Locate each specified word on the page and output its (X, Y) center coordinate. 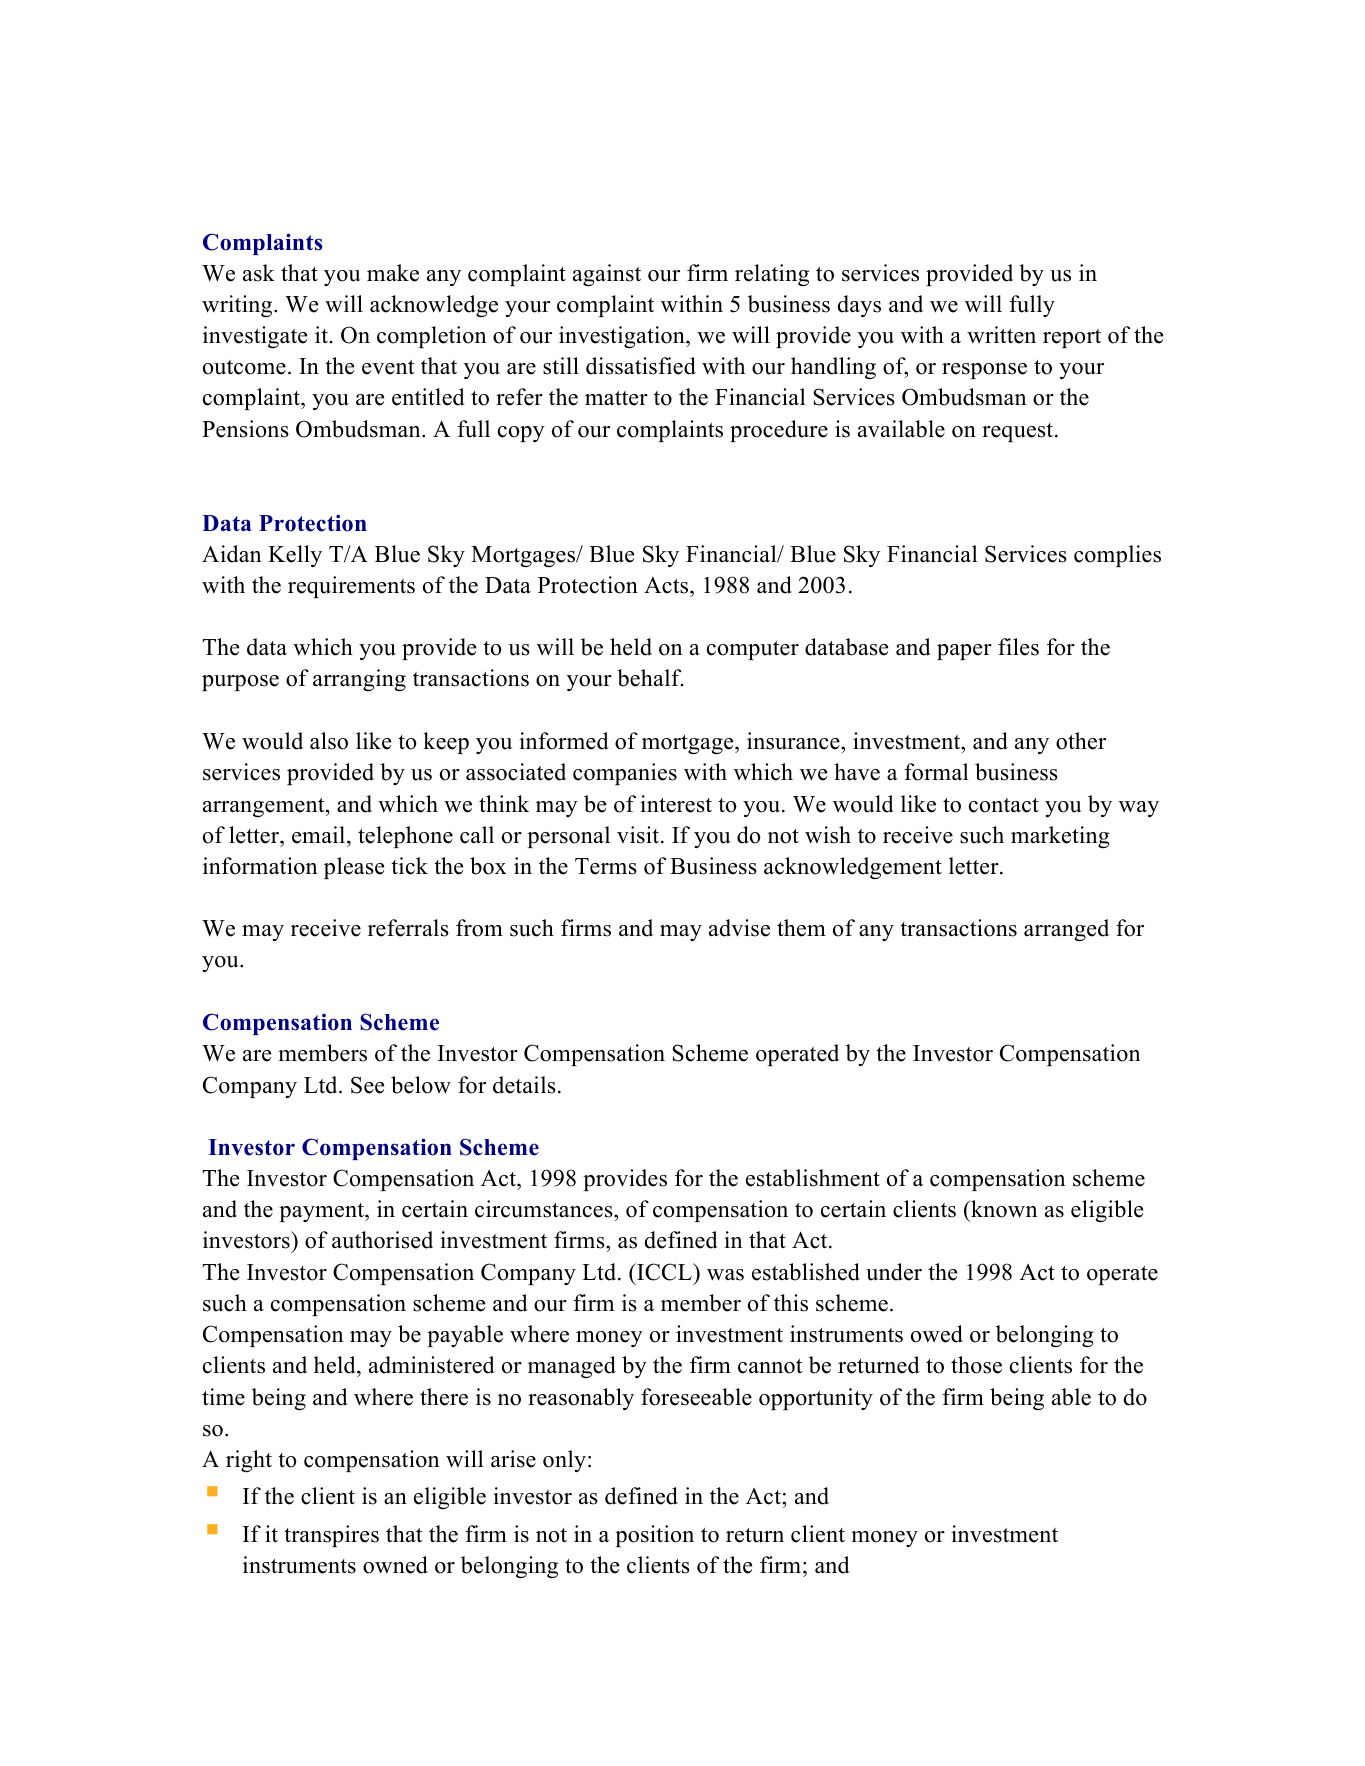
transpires (331, 1536)
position (654, 1536)
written (1001, 335)
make (393, 273)
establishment (813, 1178)
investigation (623, 337)
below (421, 1085)
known (1003, 1209)
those (976, 1365)
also (329, 741)
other (1081, 741)
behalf (650, 678)
